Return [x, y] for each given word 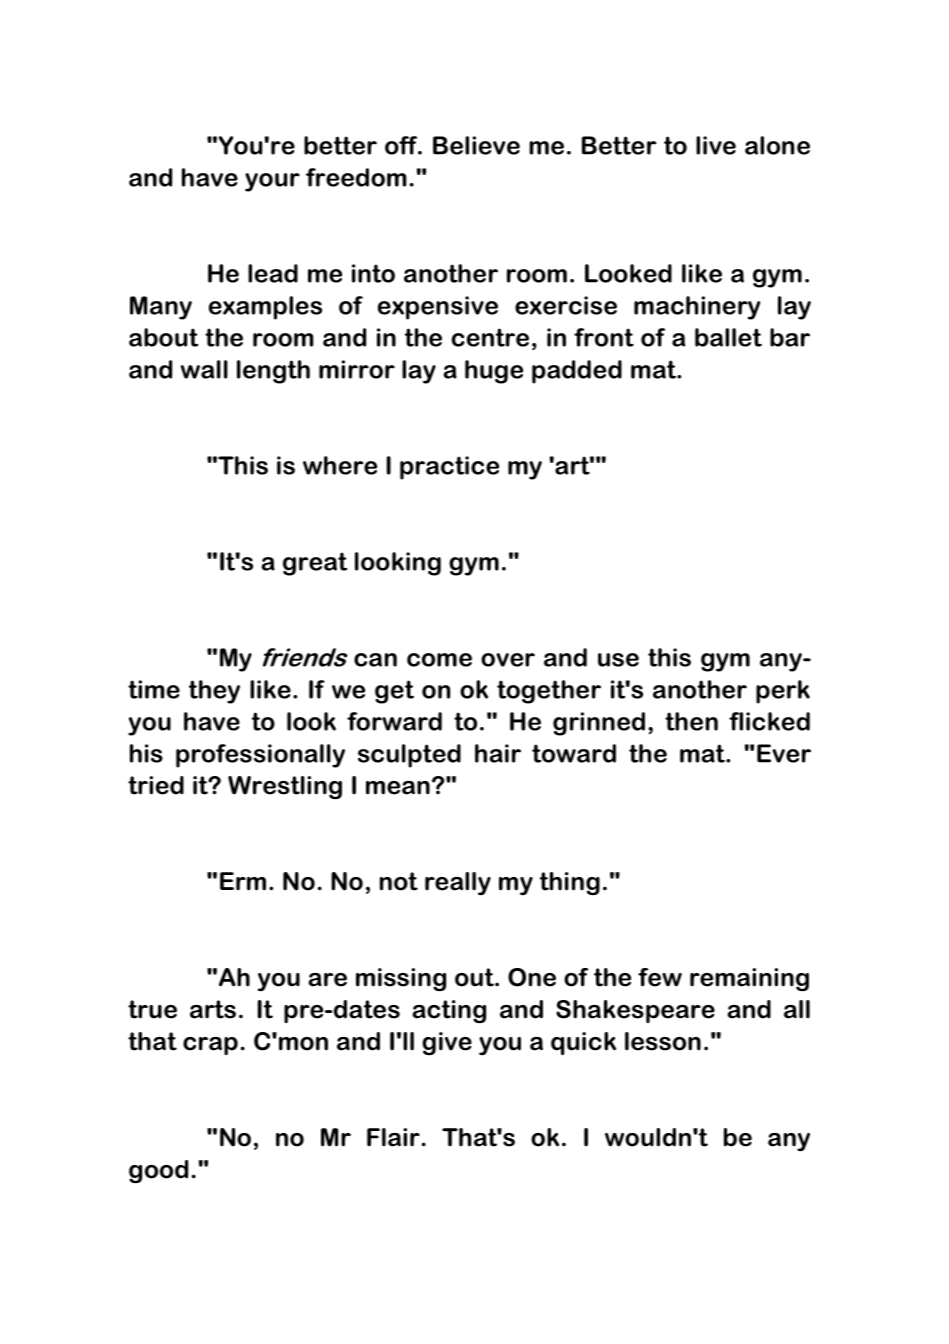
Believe [476, 145]
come [439, 660]
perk [783, 692]
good [158, 1171]
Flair [393, 1137]
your [272, 182]
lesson [663, 1041]
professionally [260, 756]
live [716, 145]
